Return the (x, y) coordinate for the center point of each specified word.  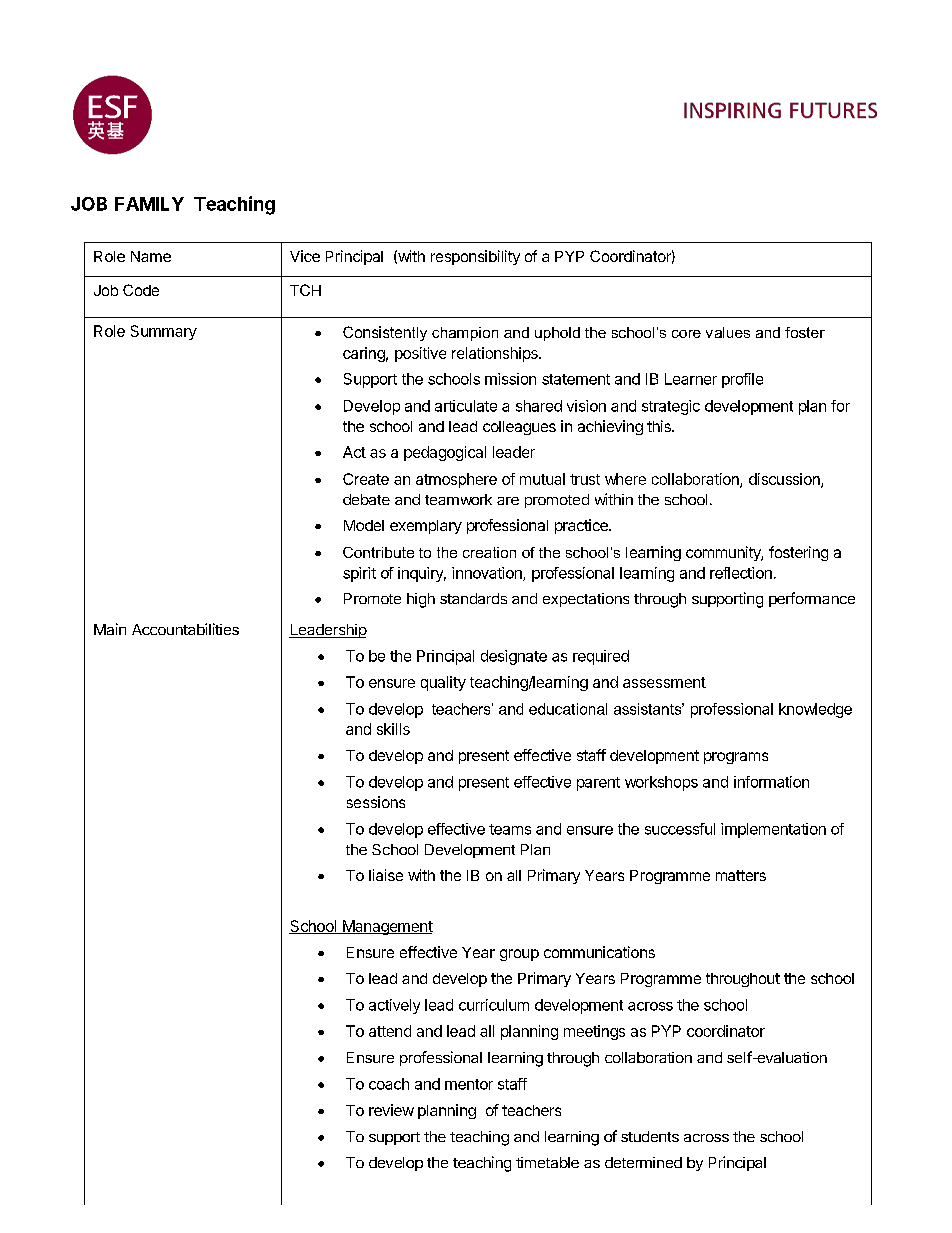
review (391, 1110)
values (728, 332)
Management (386, 927)
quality (443, 683)
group (519, 955)
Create (366, 479)
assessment (664, 682)
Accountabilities (185, 629)
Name (151, 256)
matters (741, 875)
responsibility (475, 257)
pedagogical (445, 453)
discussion (785, 480)
